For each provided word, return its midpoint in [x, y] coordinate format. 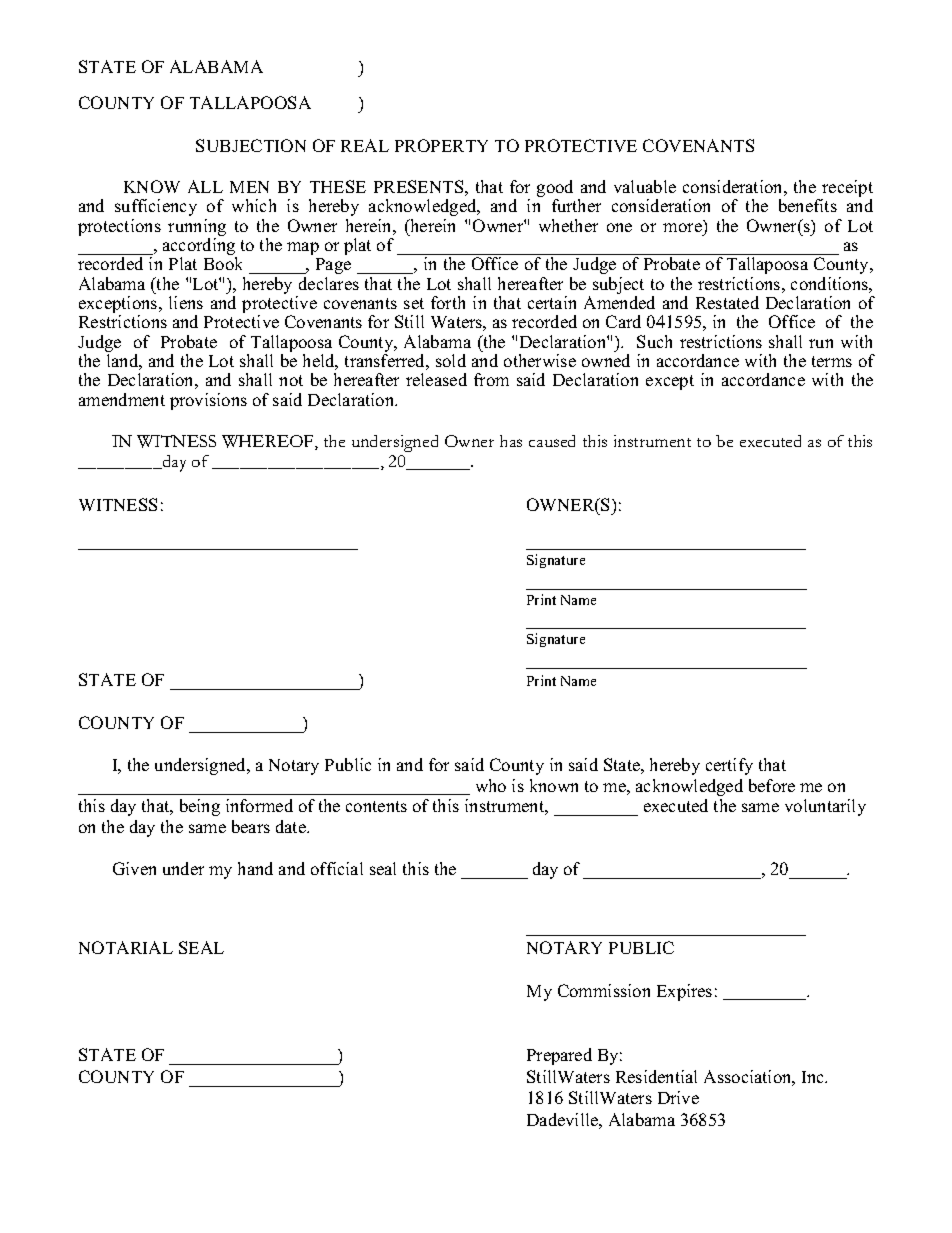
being [200, 807]
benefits [808, 205]
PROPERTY [441, 145]
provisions [208, 401]
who [491, 785]
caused [552, 441]
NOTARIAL [126, 947]
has [511, 441]
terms [832, 361]
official [337, 868]
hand [255, 868]
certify [729, 766]
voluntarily [825, 807]
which [254, 205]
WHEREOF [269, 442]
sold [451, 360]
